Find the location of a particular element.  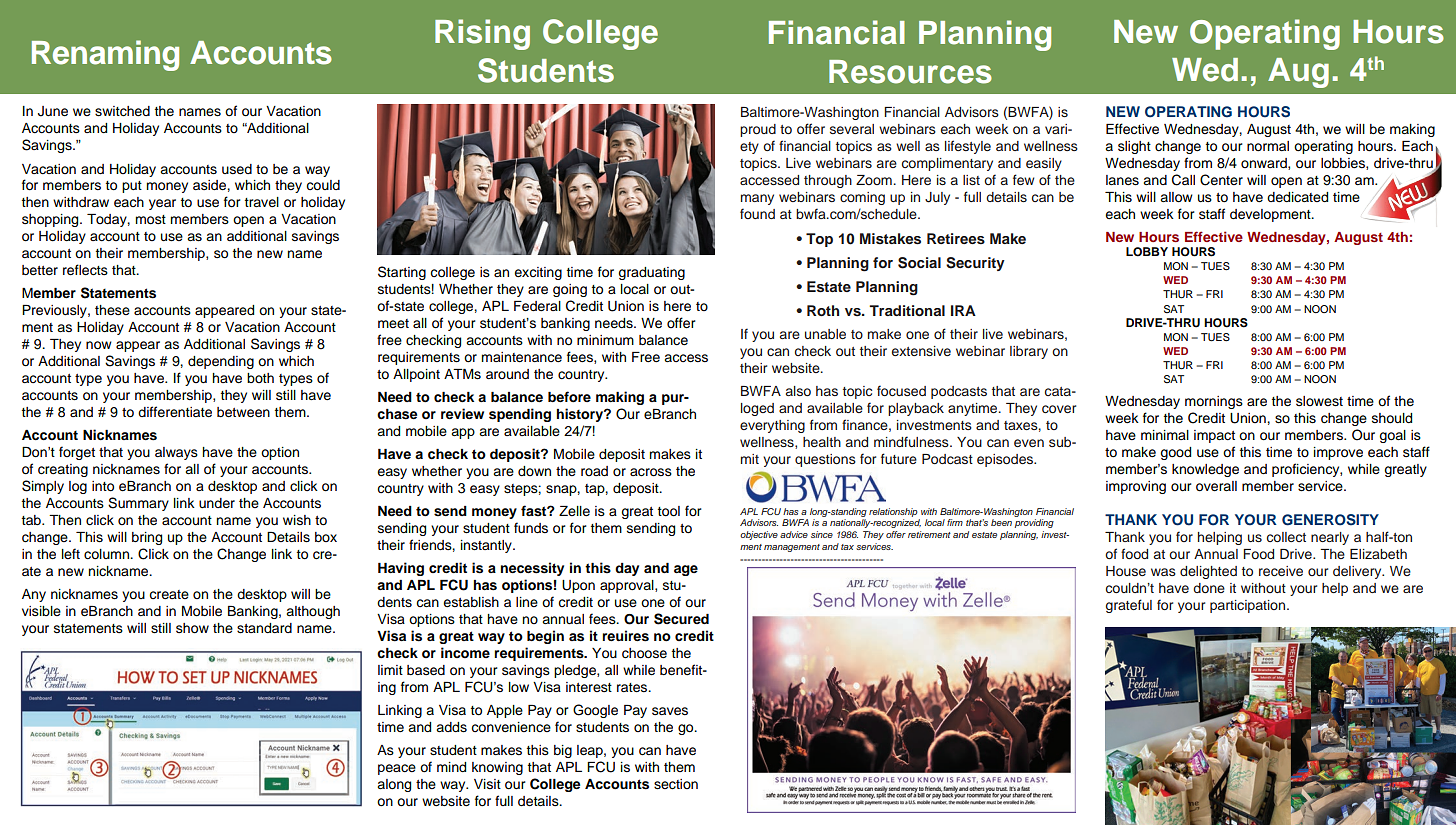

Renaming is located at coordinates (105, 55).
